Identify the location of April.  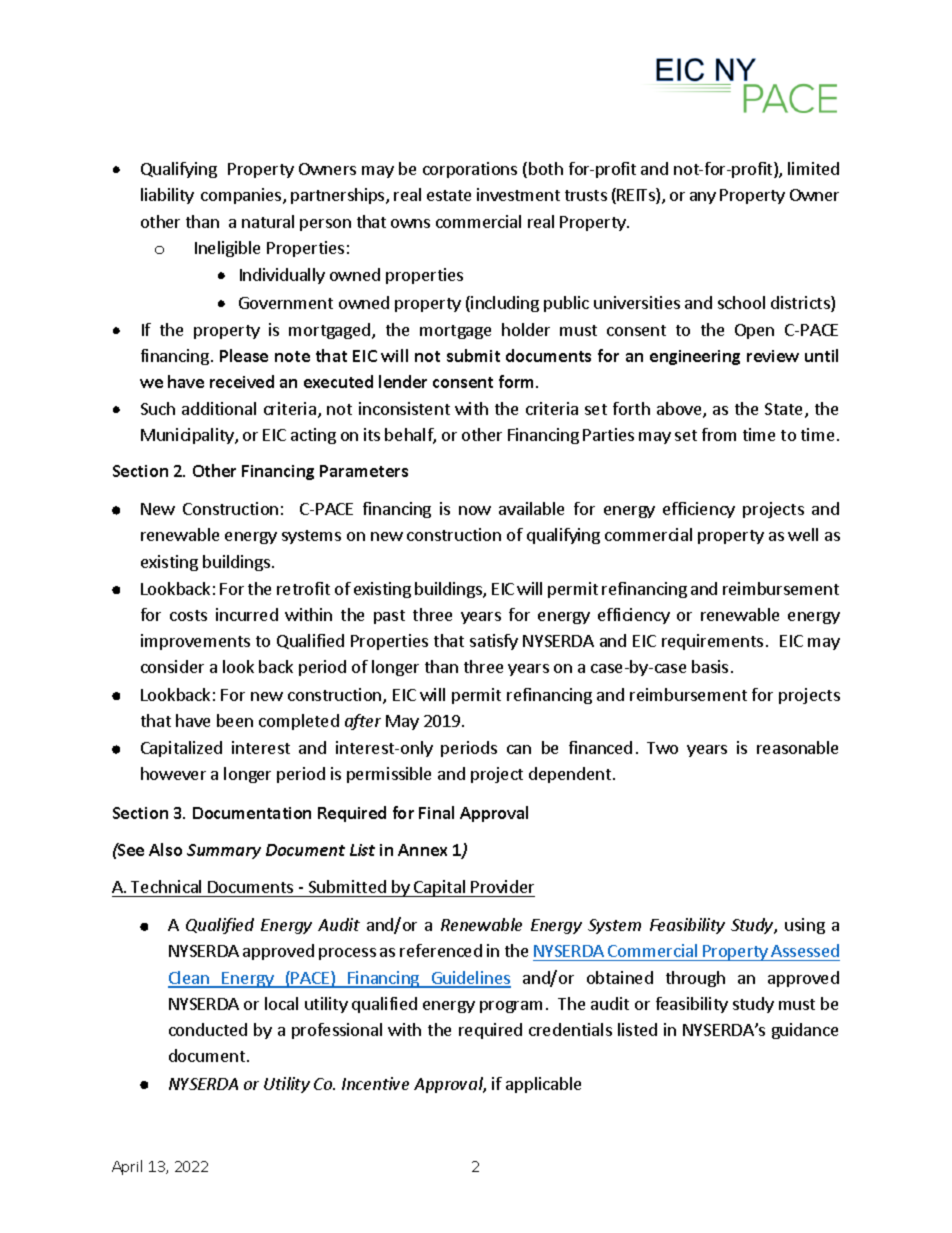
(127, 1167).
